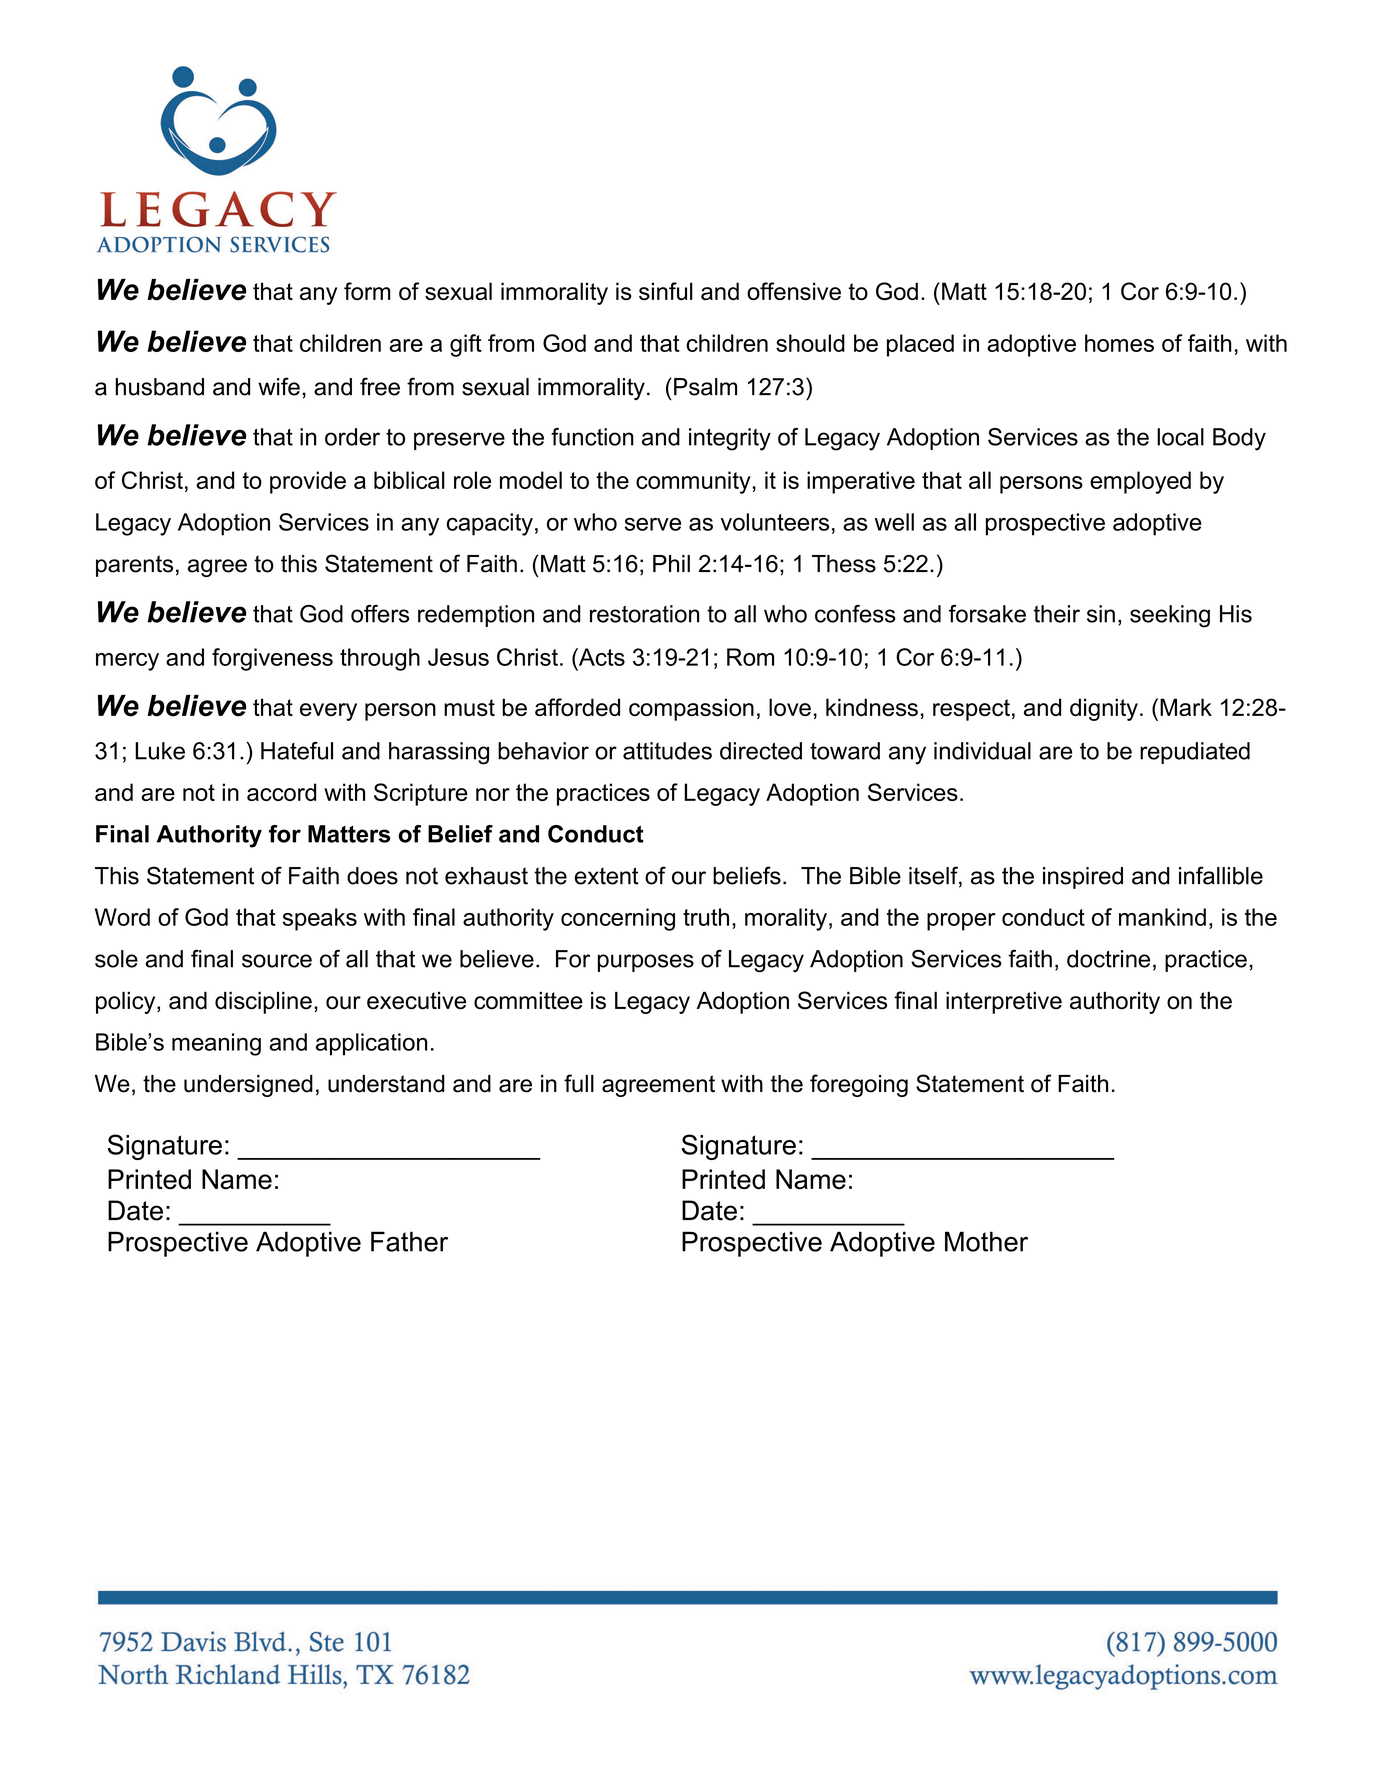 The image size is (1384, 1791). Describe the element at coordinates (666, 291) in the page. I see `sinful` at that location.
